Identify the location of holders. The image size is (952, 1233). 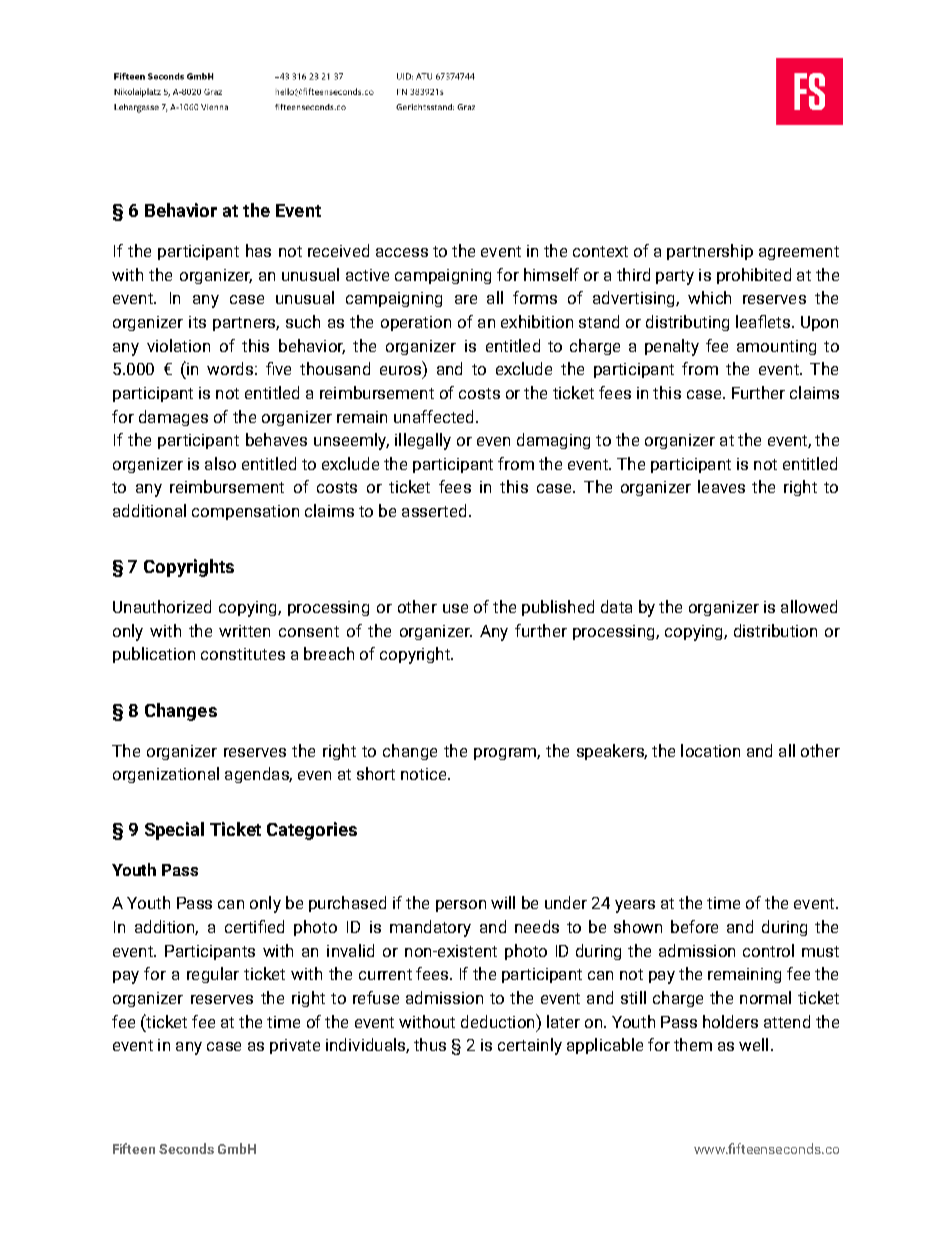
(730, 1021).
